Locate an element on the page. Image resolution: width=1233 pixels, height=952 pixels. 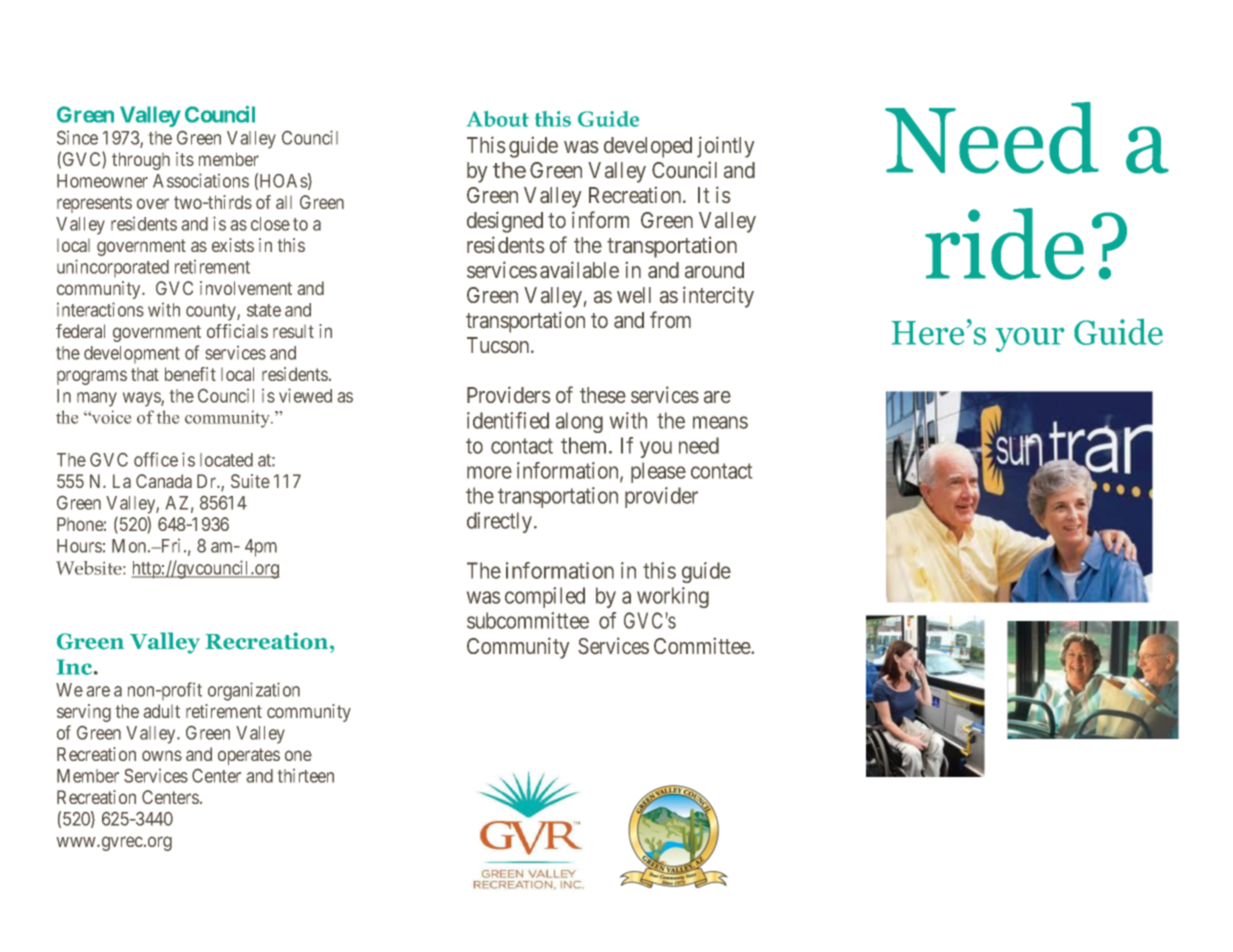
working is located at coordinates (673, 597).
